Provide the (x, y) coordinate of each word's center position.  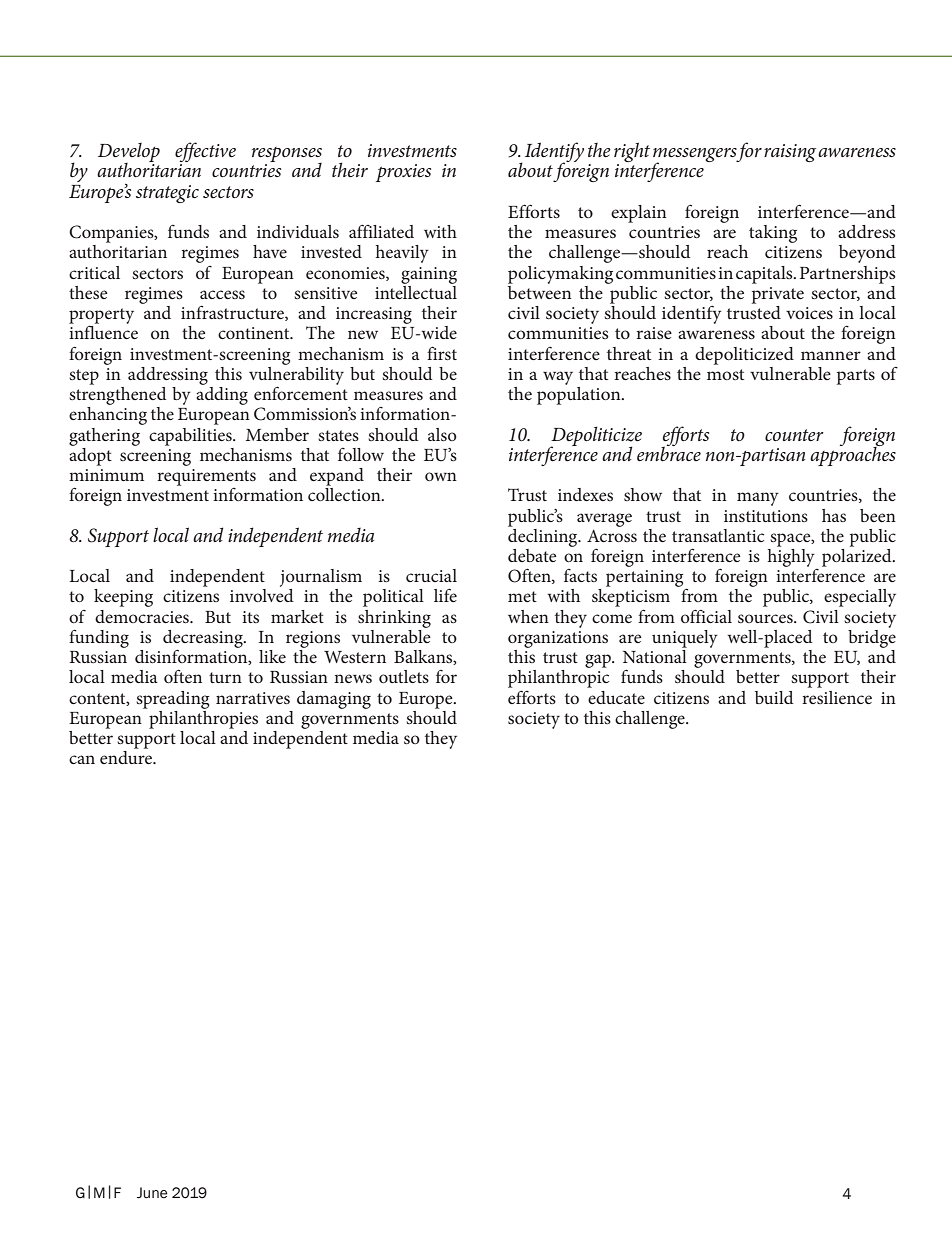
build (774, 697)
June (152, 1193)
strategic (167, 194)
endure (127, 757)
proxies (403, 173)
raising (790, 153)
